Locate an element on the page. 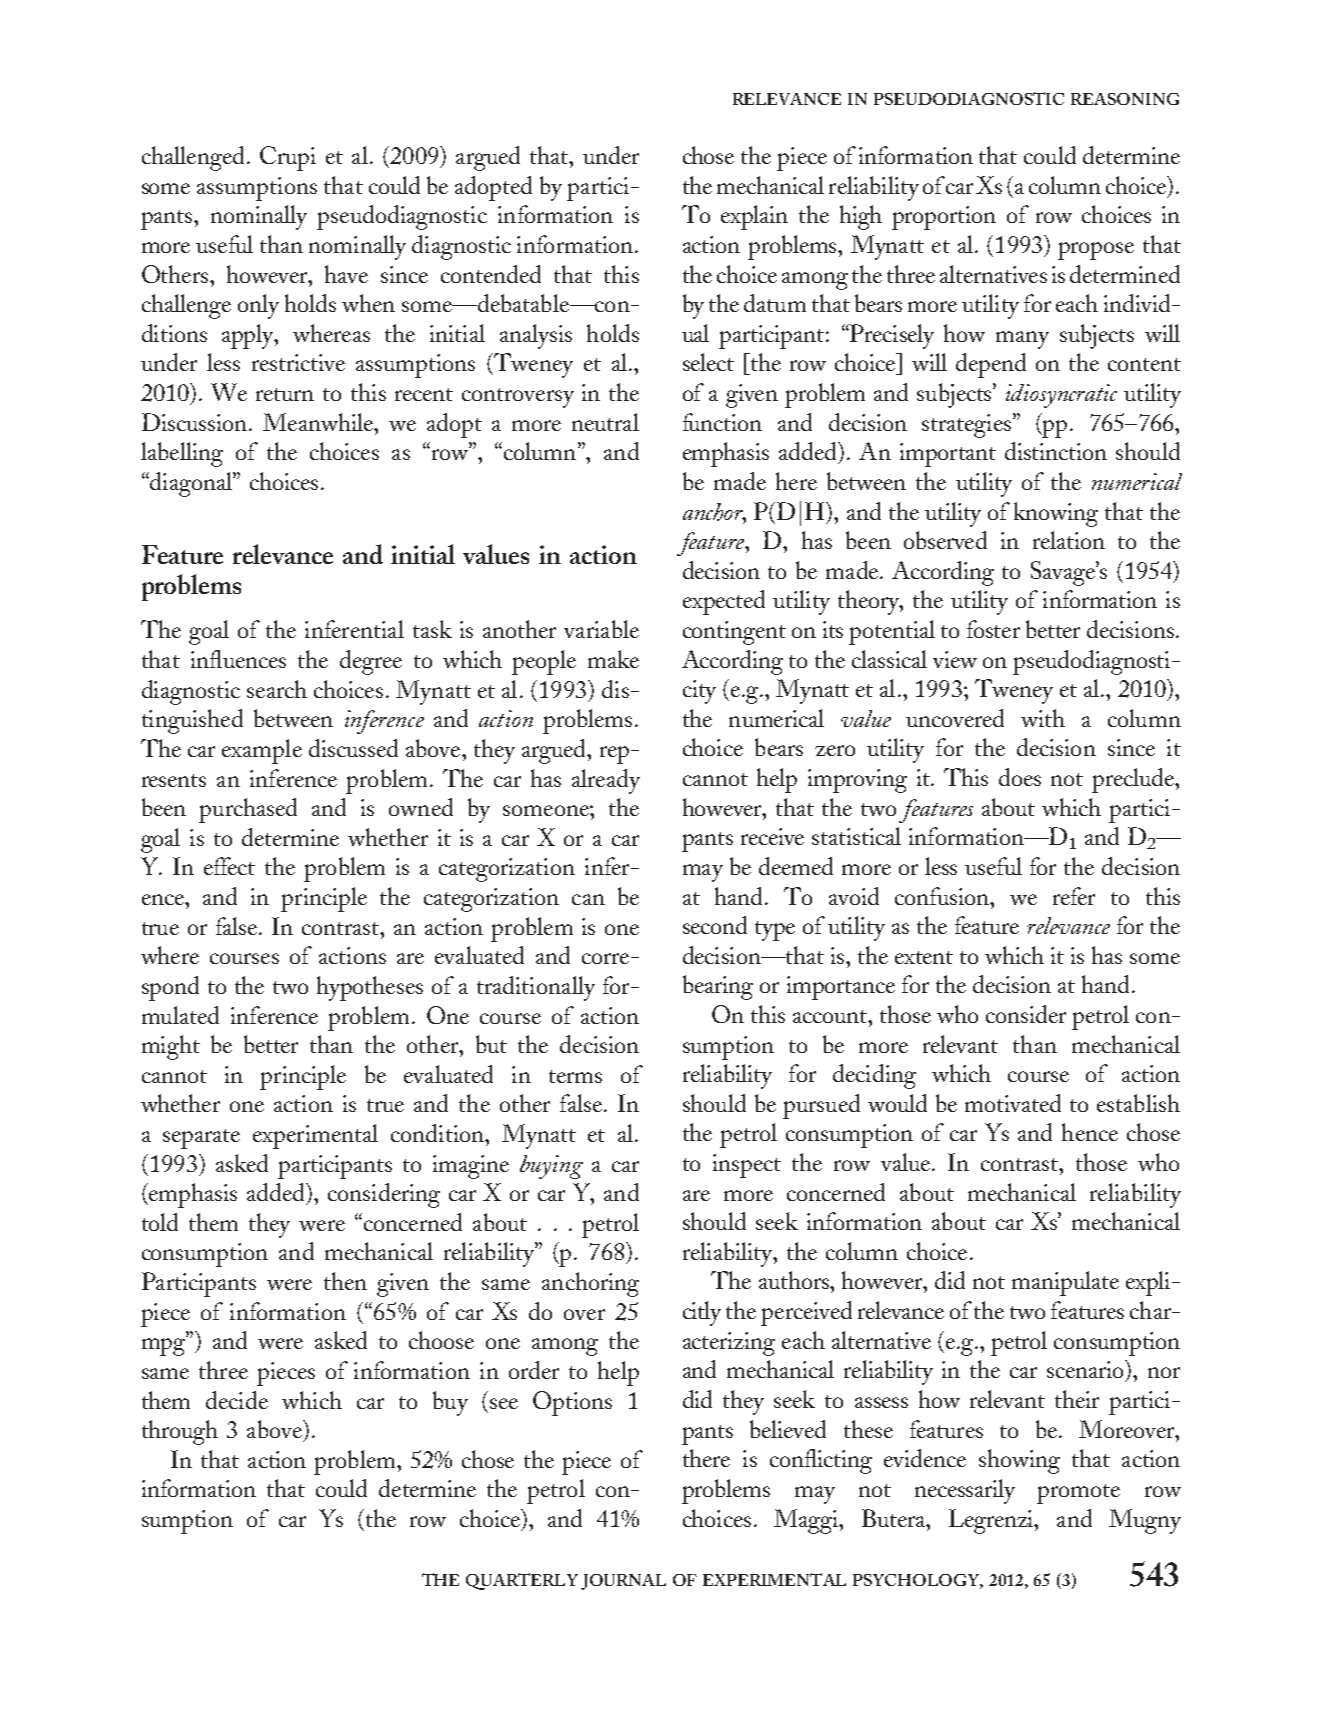 This page has height=1721, width=1323. REASONING is located at coordinates (1125, 99).
